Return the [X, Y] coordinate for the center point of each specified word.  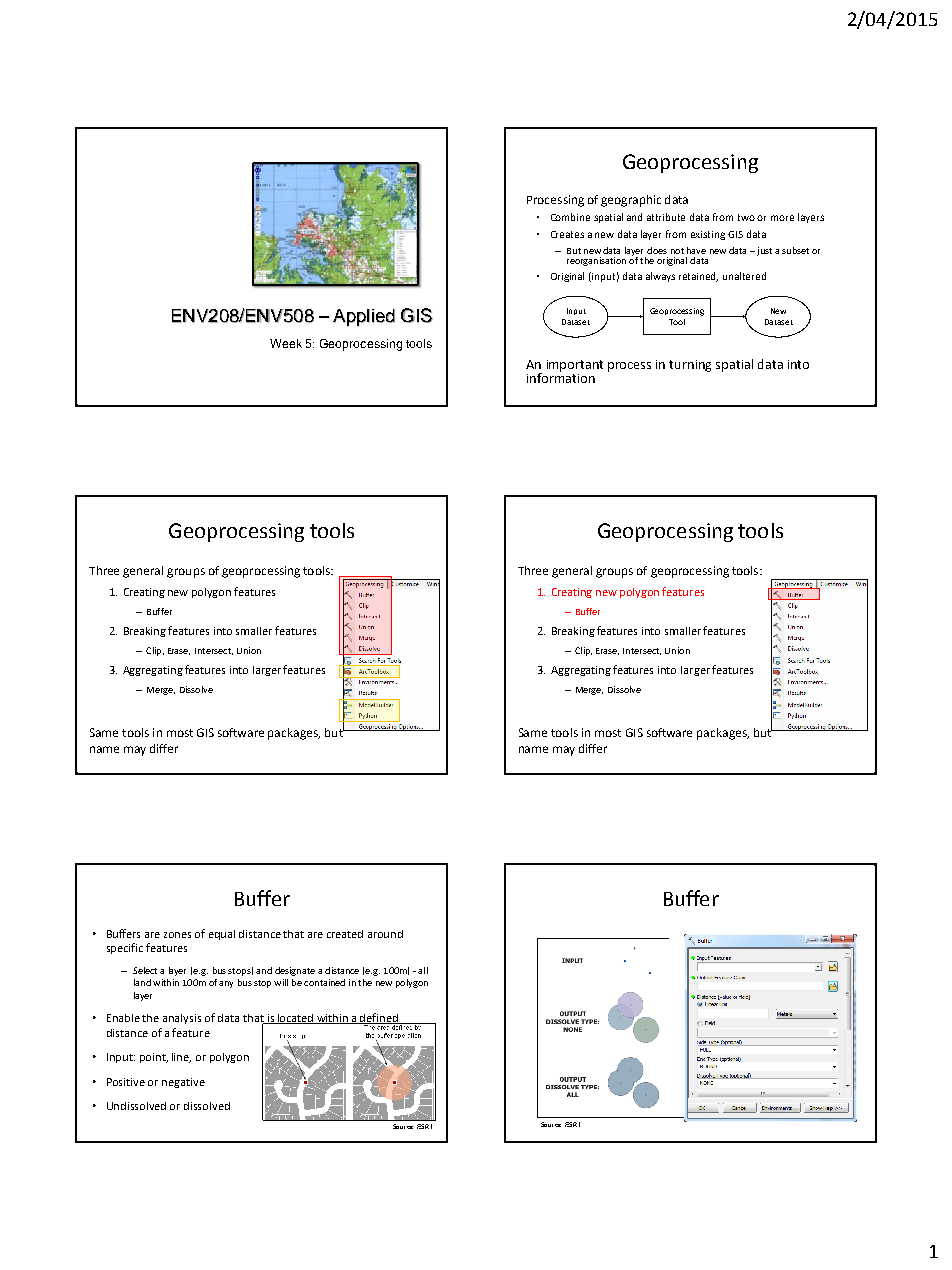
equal [222, 935]
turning [690, 366]
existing [708, 235]
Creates [567, 234]
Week [286, 343]
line [181, 1058]
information [561, 376]
